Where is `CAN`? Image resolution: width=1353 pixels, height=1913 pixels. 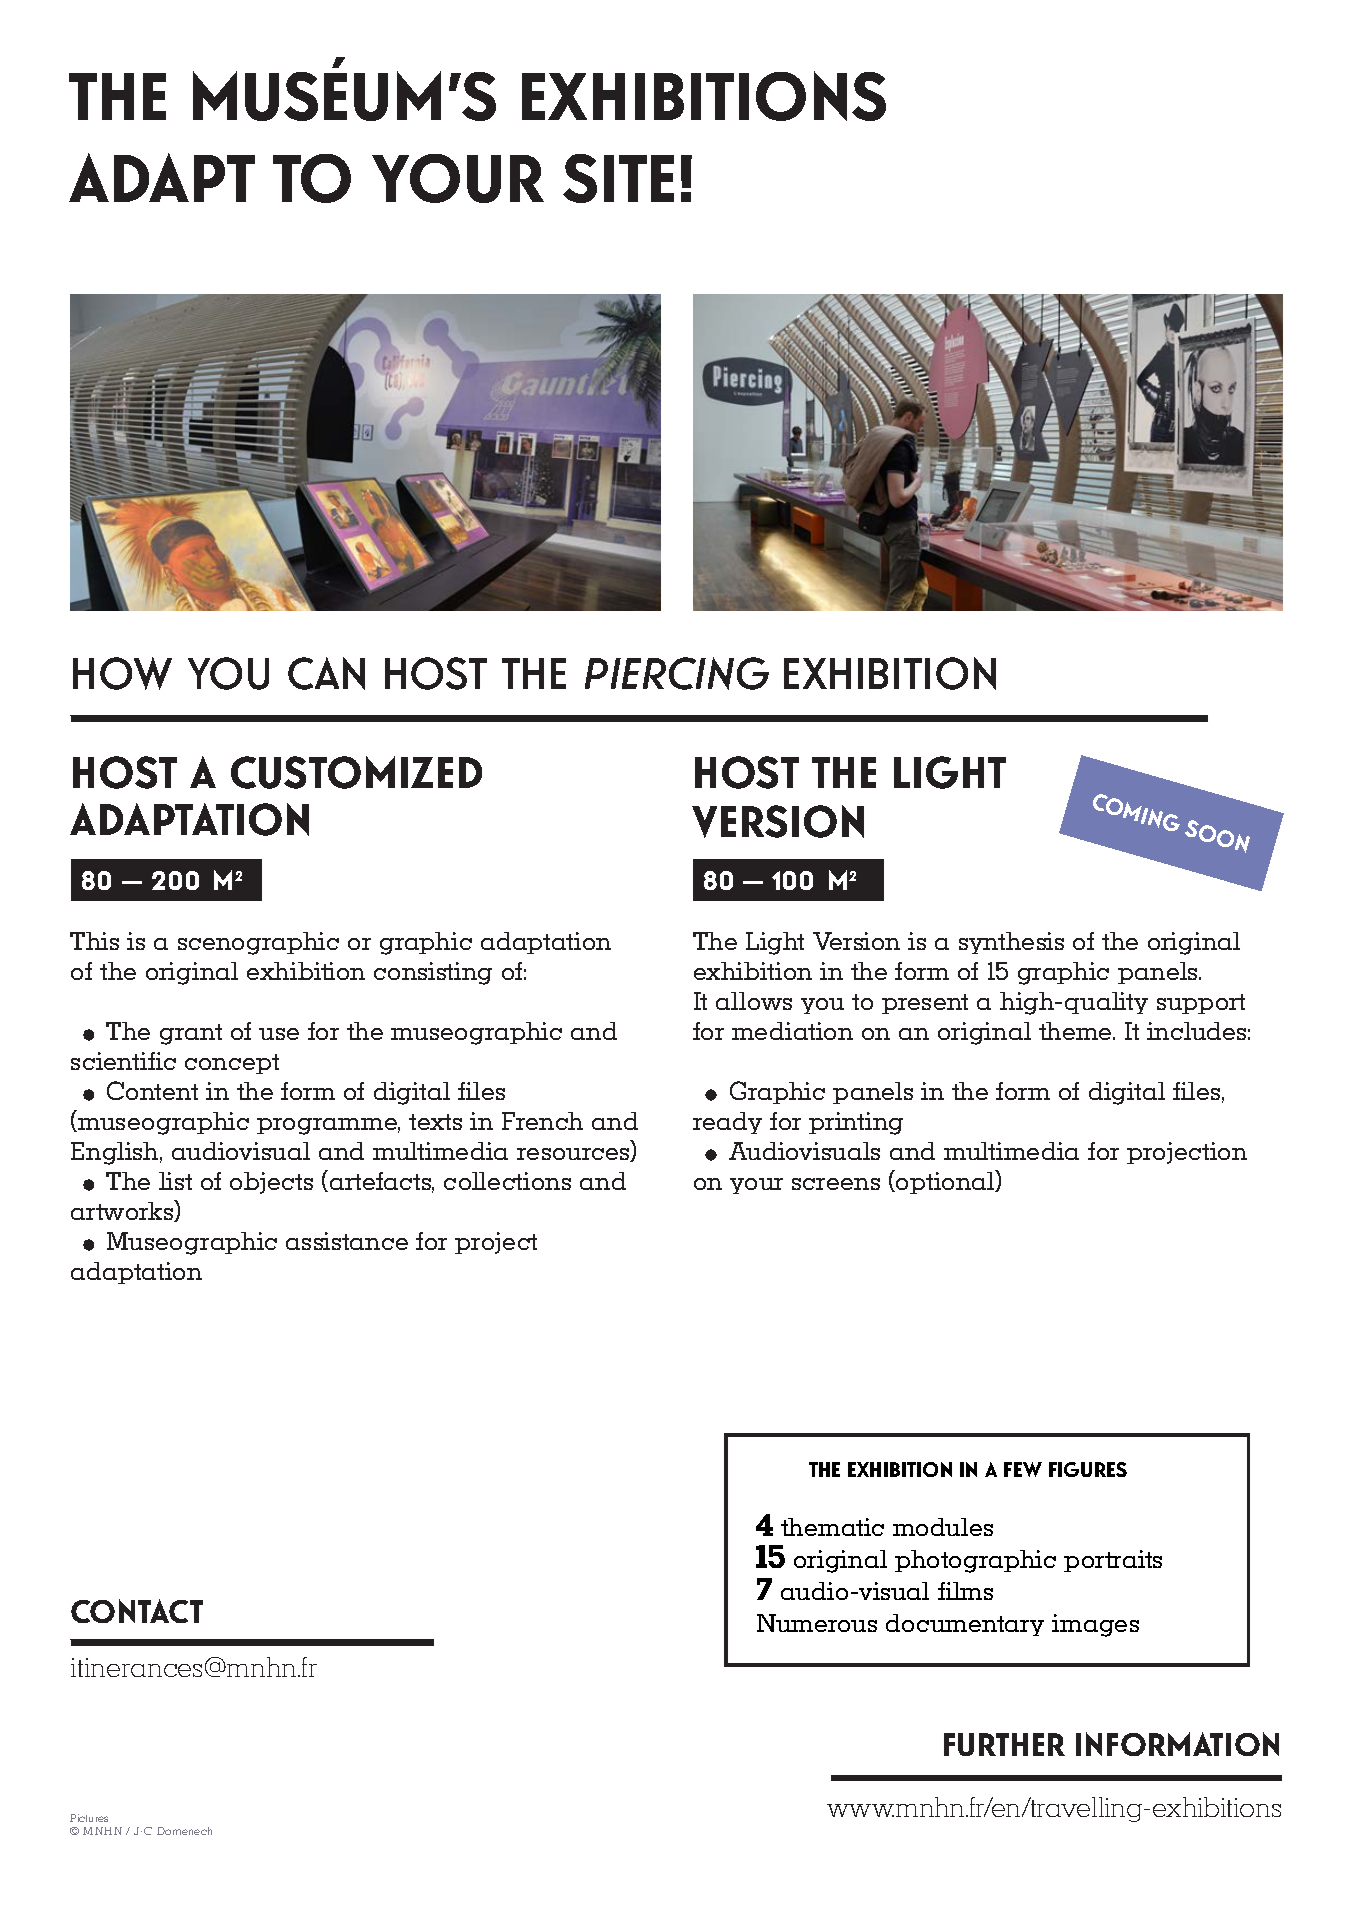
CAN is located at coordinates (326, 673).
